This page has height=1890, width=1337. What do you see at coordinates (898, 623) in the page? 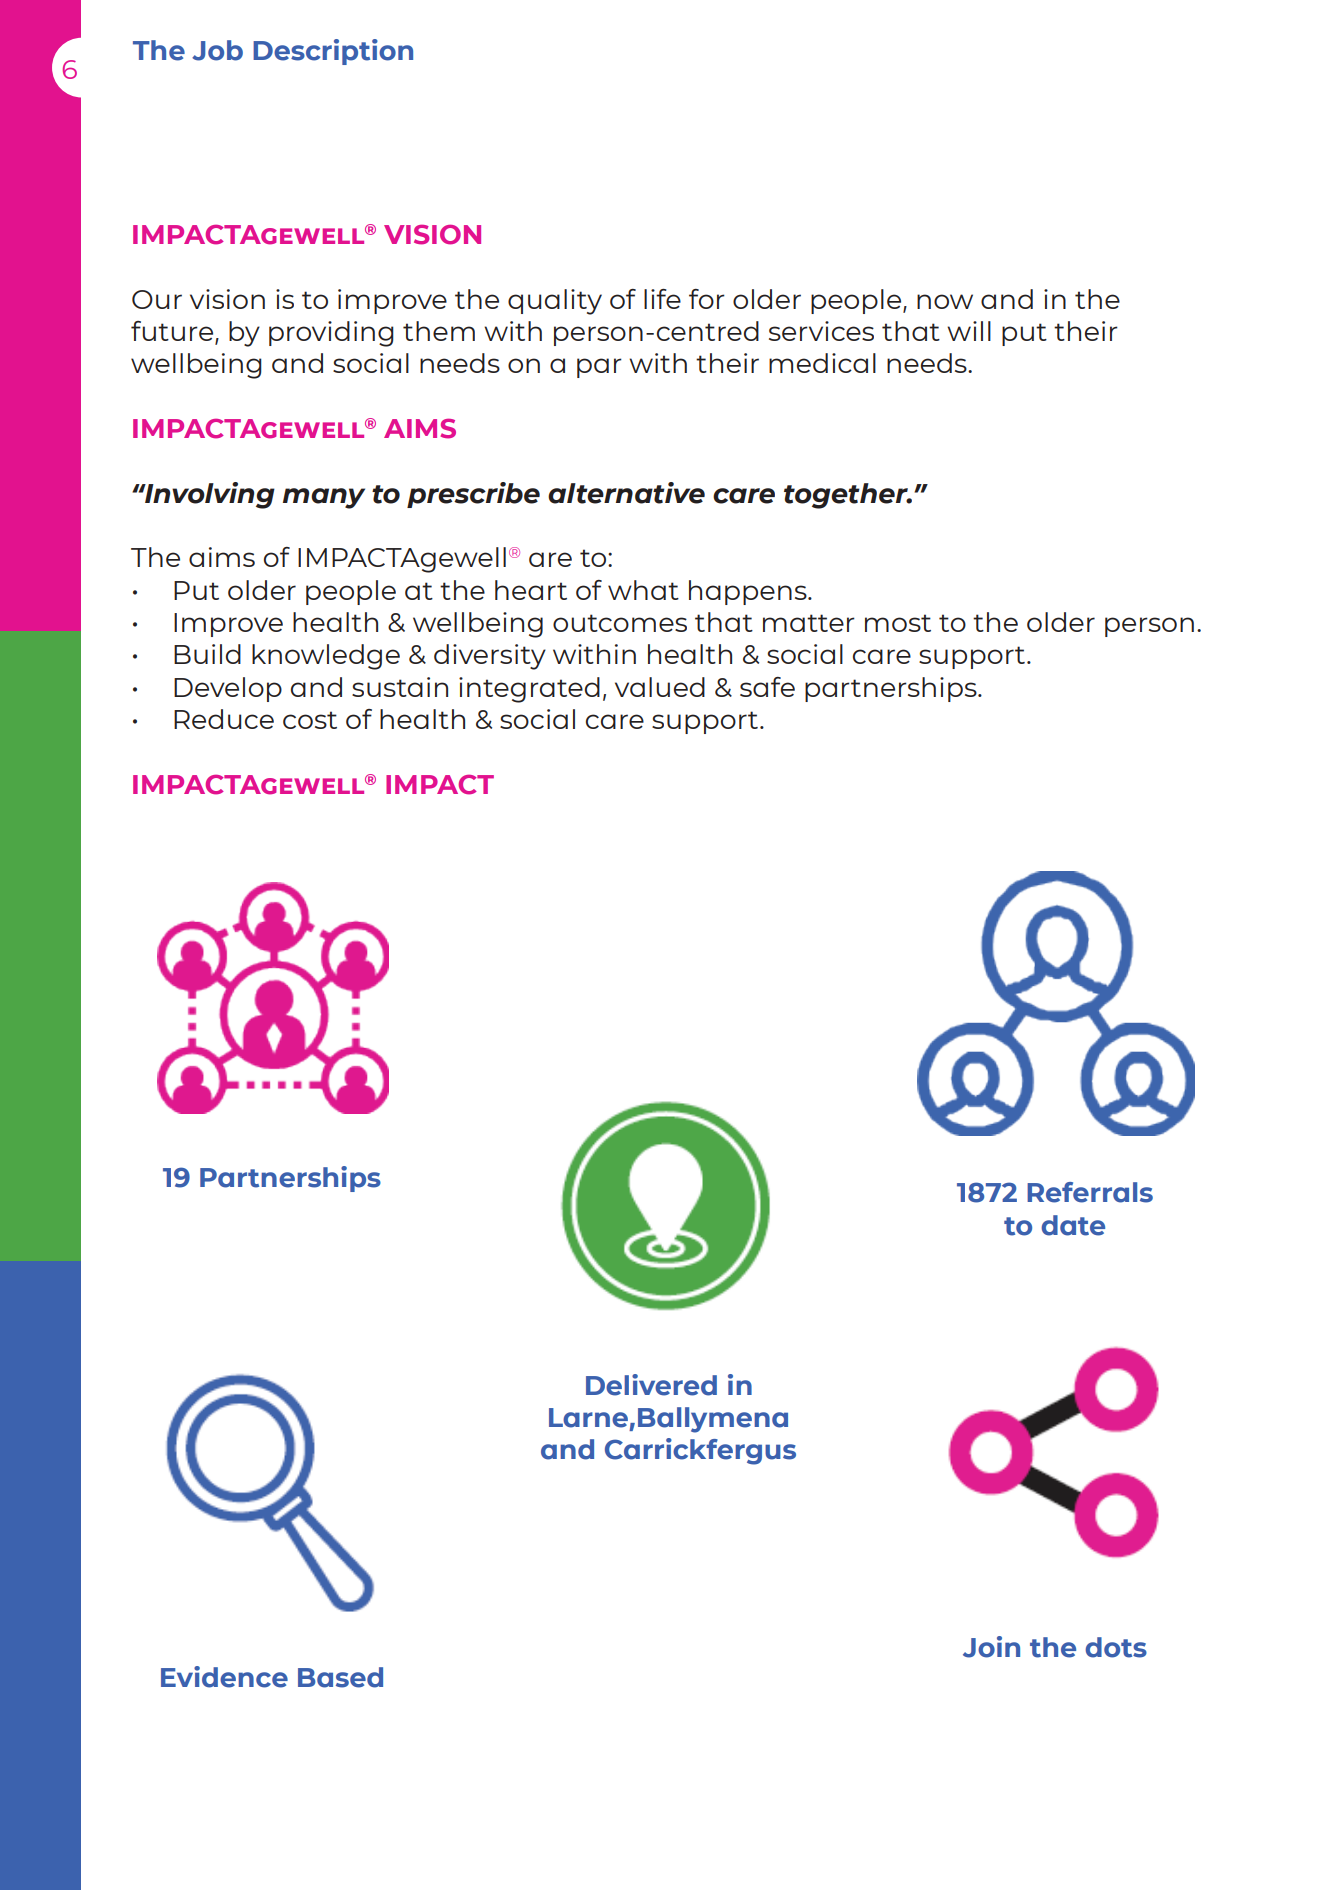
I see `most` at bounding box center [898, 623].
